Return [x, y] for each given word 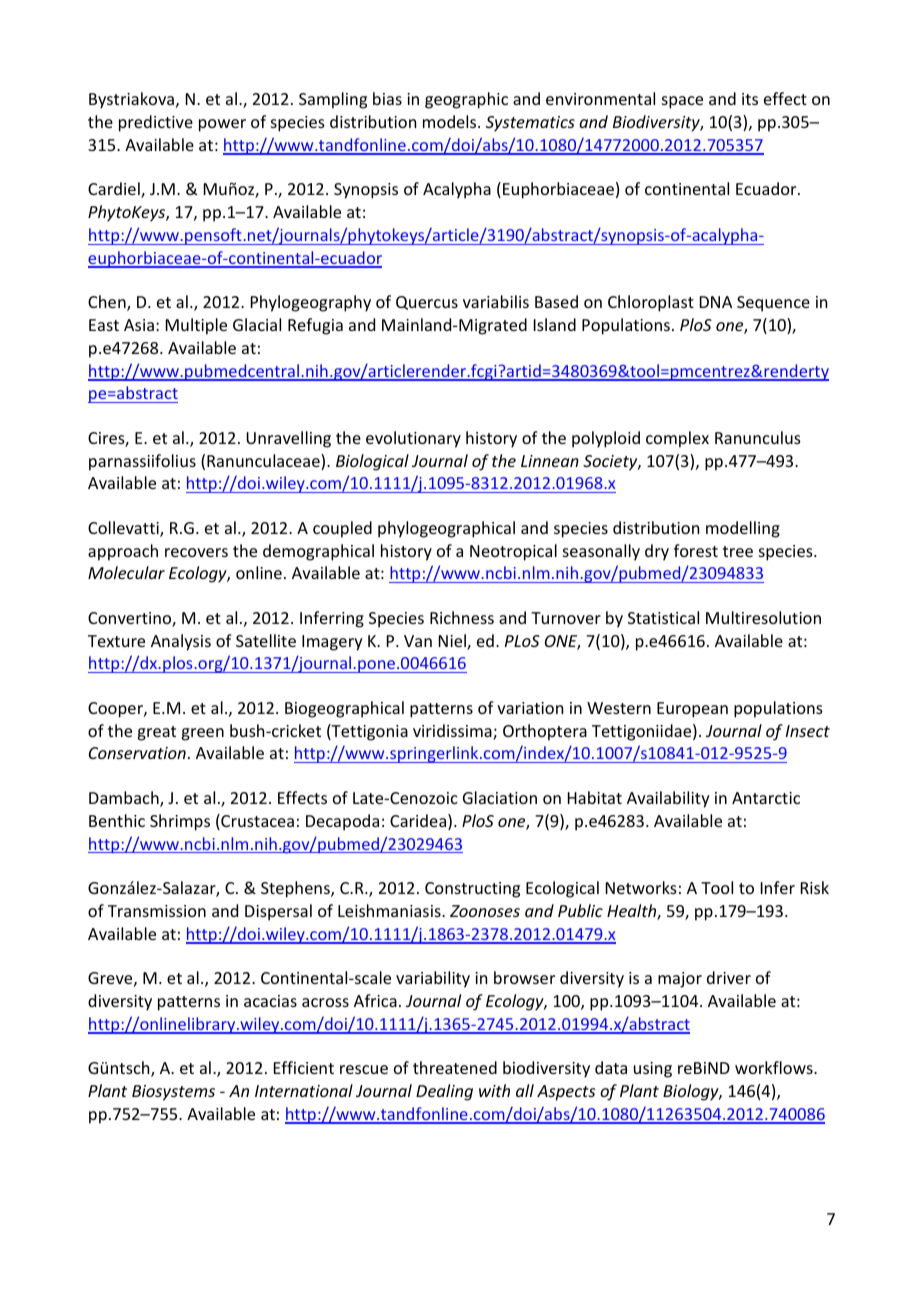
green [202, 734]
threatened [455, 1067]
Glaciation [500, 797]
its [750, 99]
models [451, 121]
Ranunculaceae [264, 462]
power [222, 125]
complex [677, 439]
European [692, 710]
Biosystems [173, 1093]
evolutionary [413, 439]
